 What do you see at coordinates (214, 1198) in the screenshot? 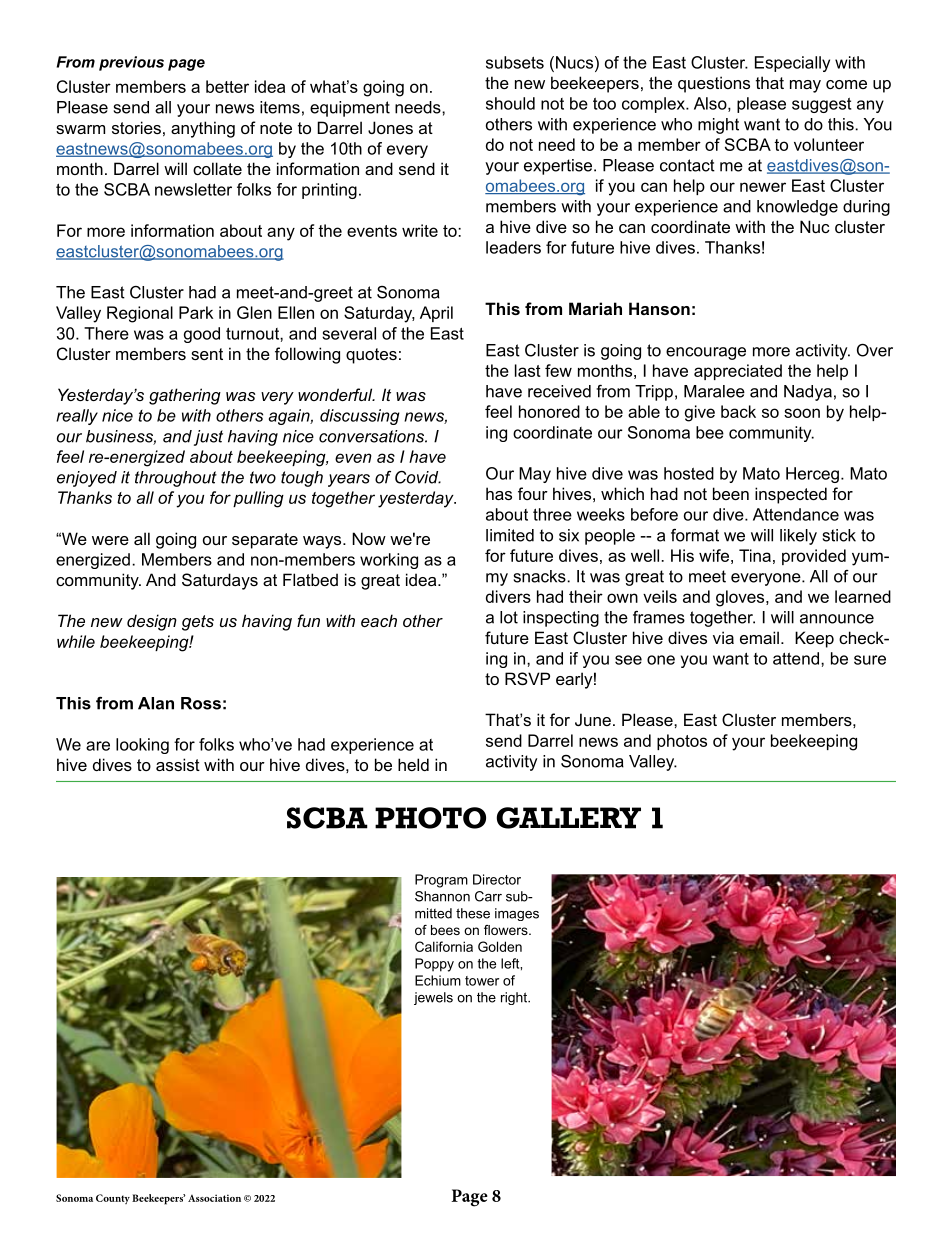
I see `Association` at bounding box center [214, 1198].
